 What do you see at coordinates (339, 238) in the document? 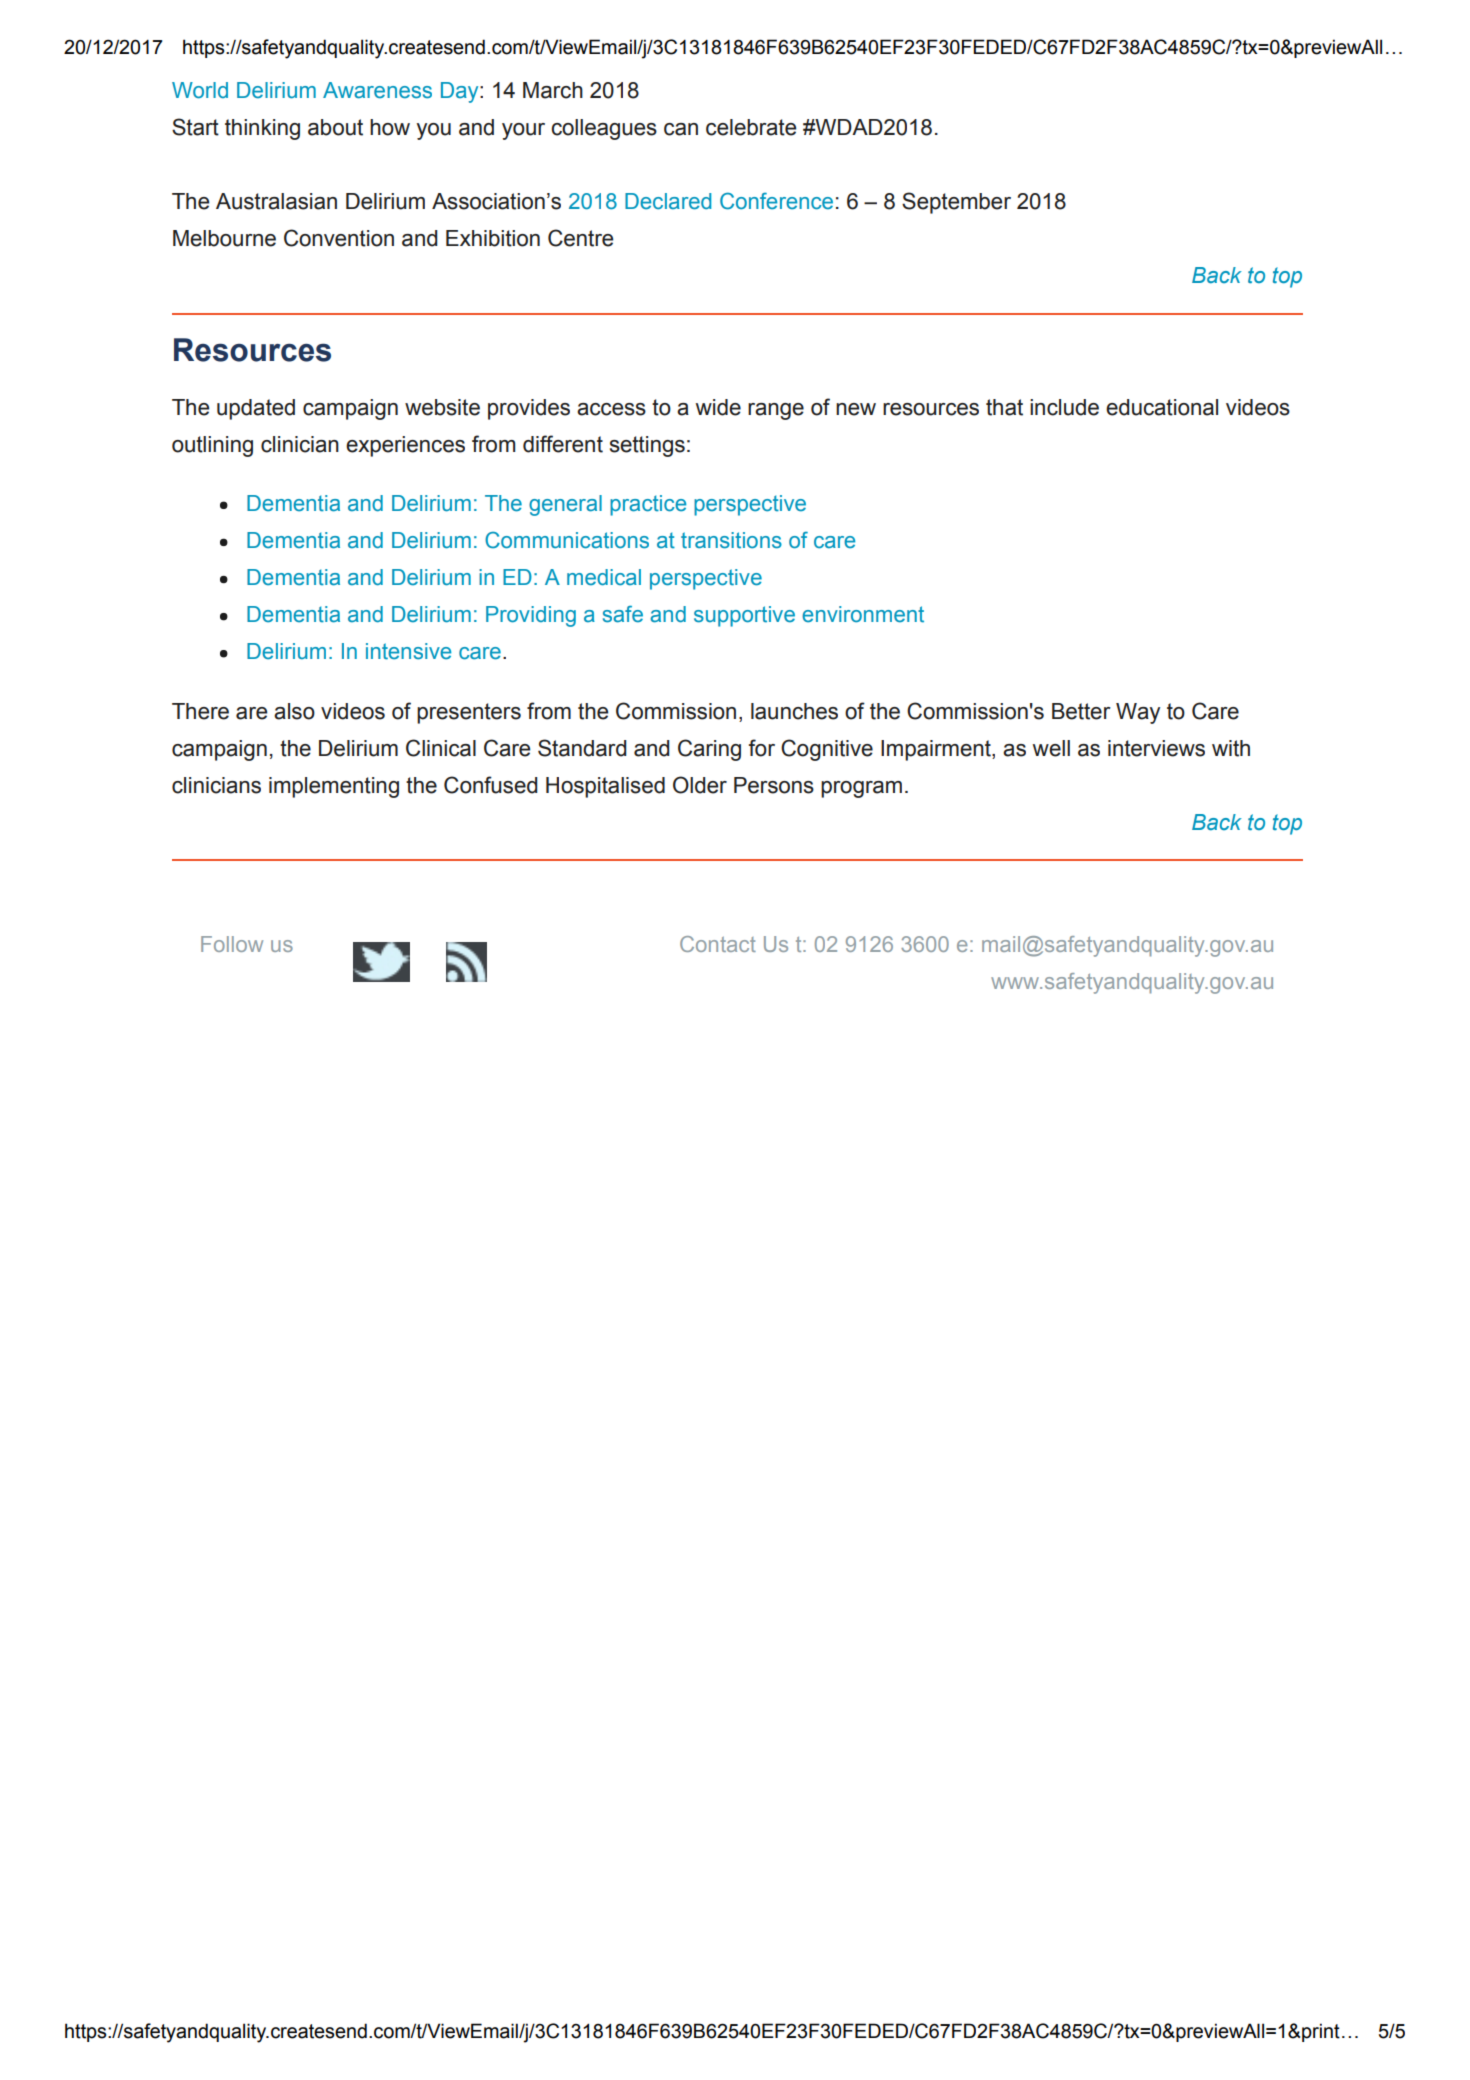
I see `Convention` at bounding box center [339, 238].
